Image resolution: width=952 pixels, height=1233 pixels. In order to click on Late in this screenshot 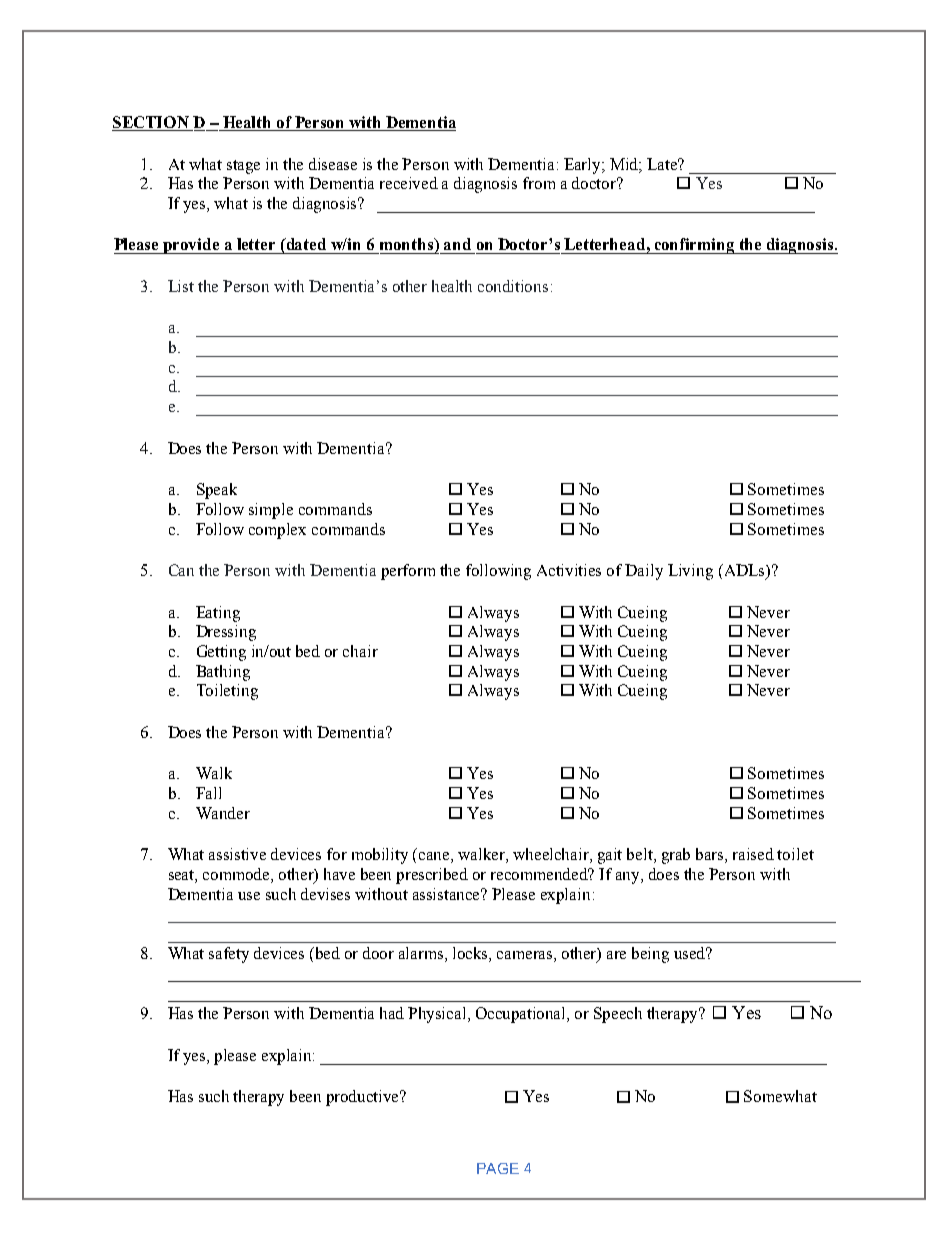, I will do `click(663, 164)`.
